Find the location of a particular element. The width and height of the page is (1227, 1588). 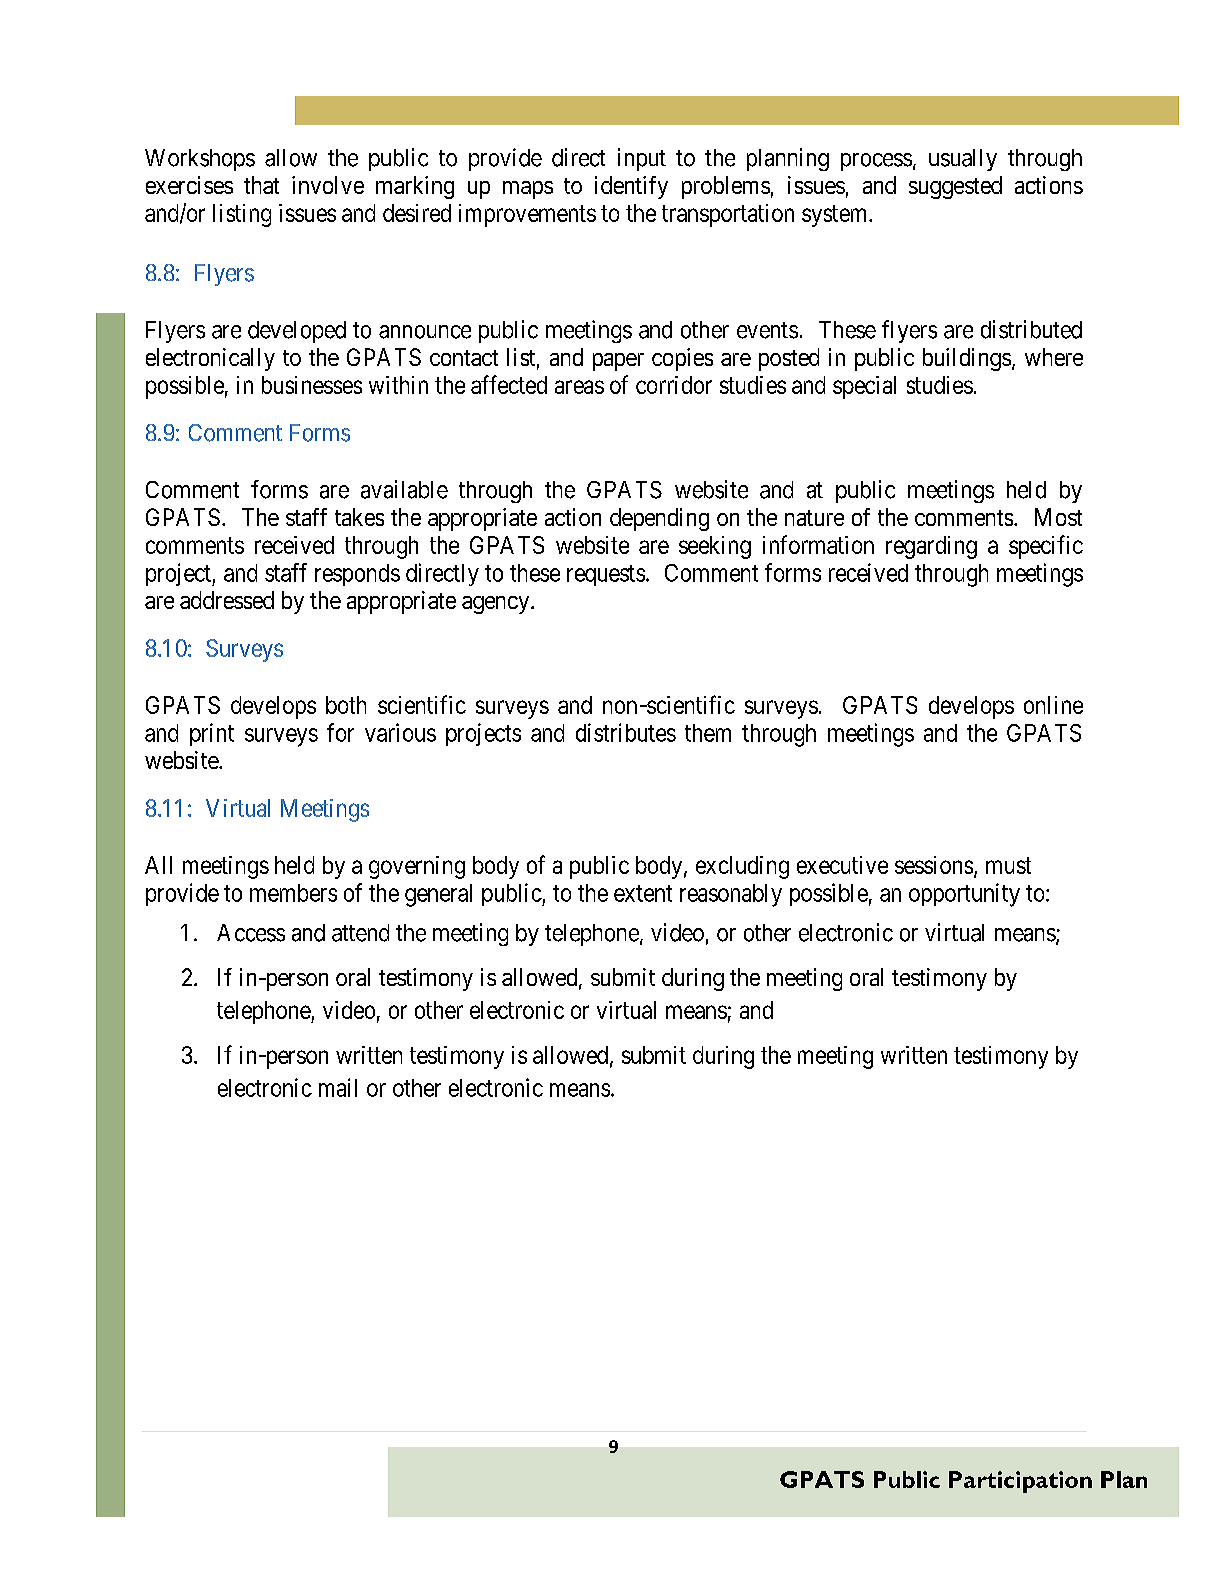

that is located at coordinates (261, 185).
